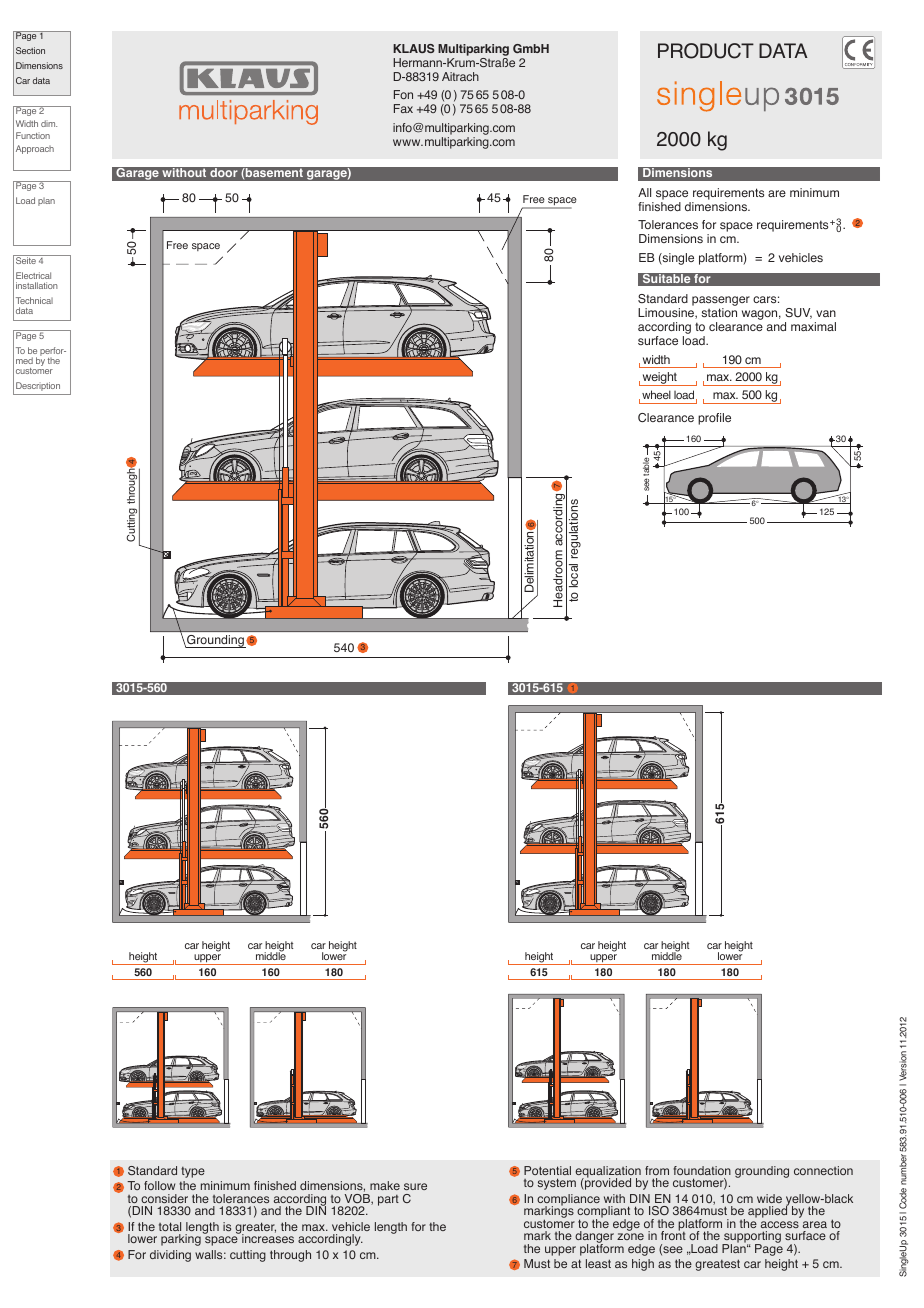  What do you see at coordinates (813, 326) in the image?
I see `maximal` at bounding box center [813, 326].
